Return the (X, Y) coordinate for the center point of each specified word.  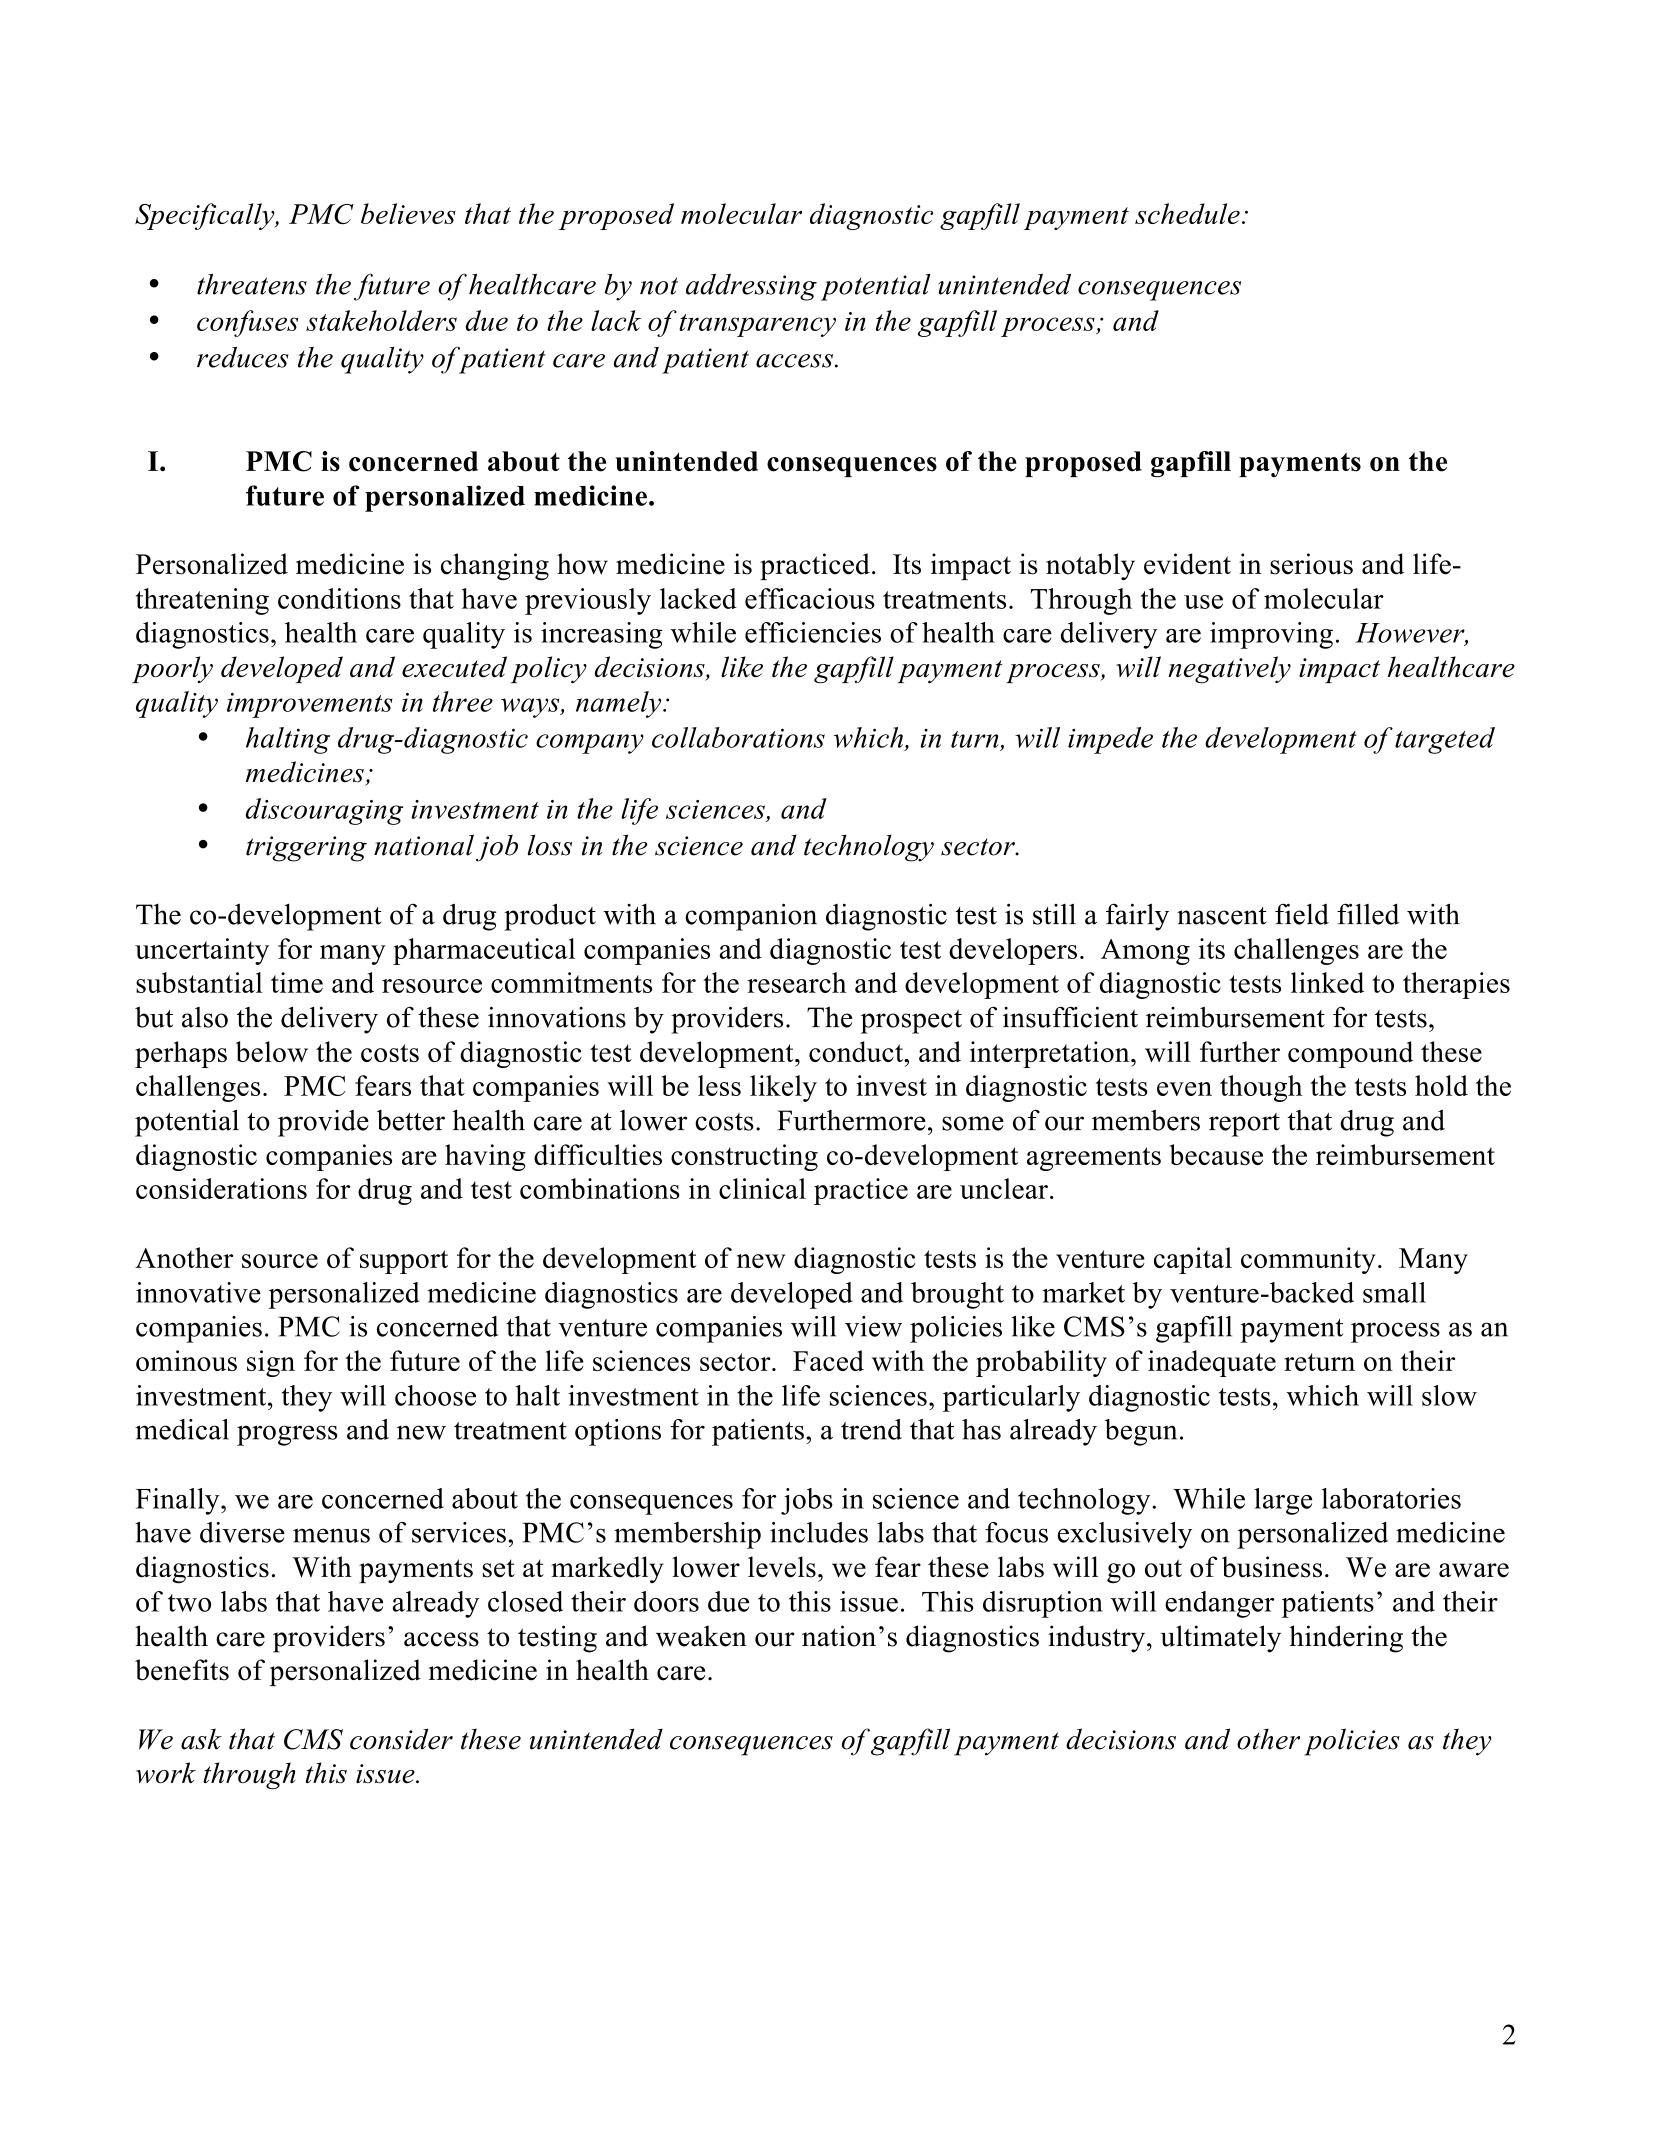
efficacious (810, 598)
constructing (744, 1157)
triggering (306, 849)
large (1283, 1501)
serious (1311, 564)
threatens (252, 284)
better (411, 1120)
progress (287, 1435)
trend (871, 1429)
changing (495, 567)
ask (201, 1739)
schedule (1187, 213)
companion (751, 917)
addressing (751, 287)
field (1302, 914)
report (1244, 1125)
